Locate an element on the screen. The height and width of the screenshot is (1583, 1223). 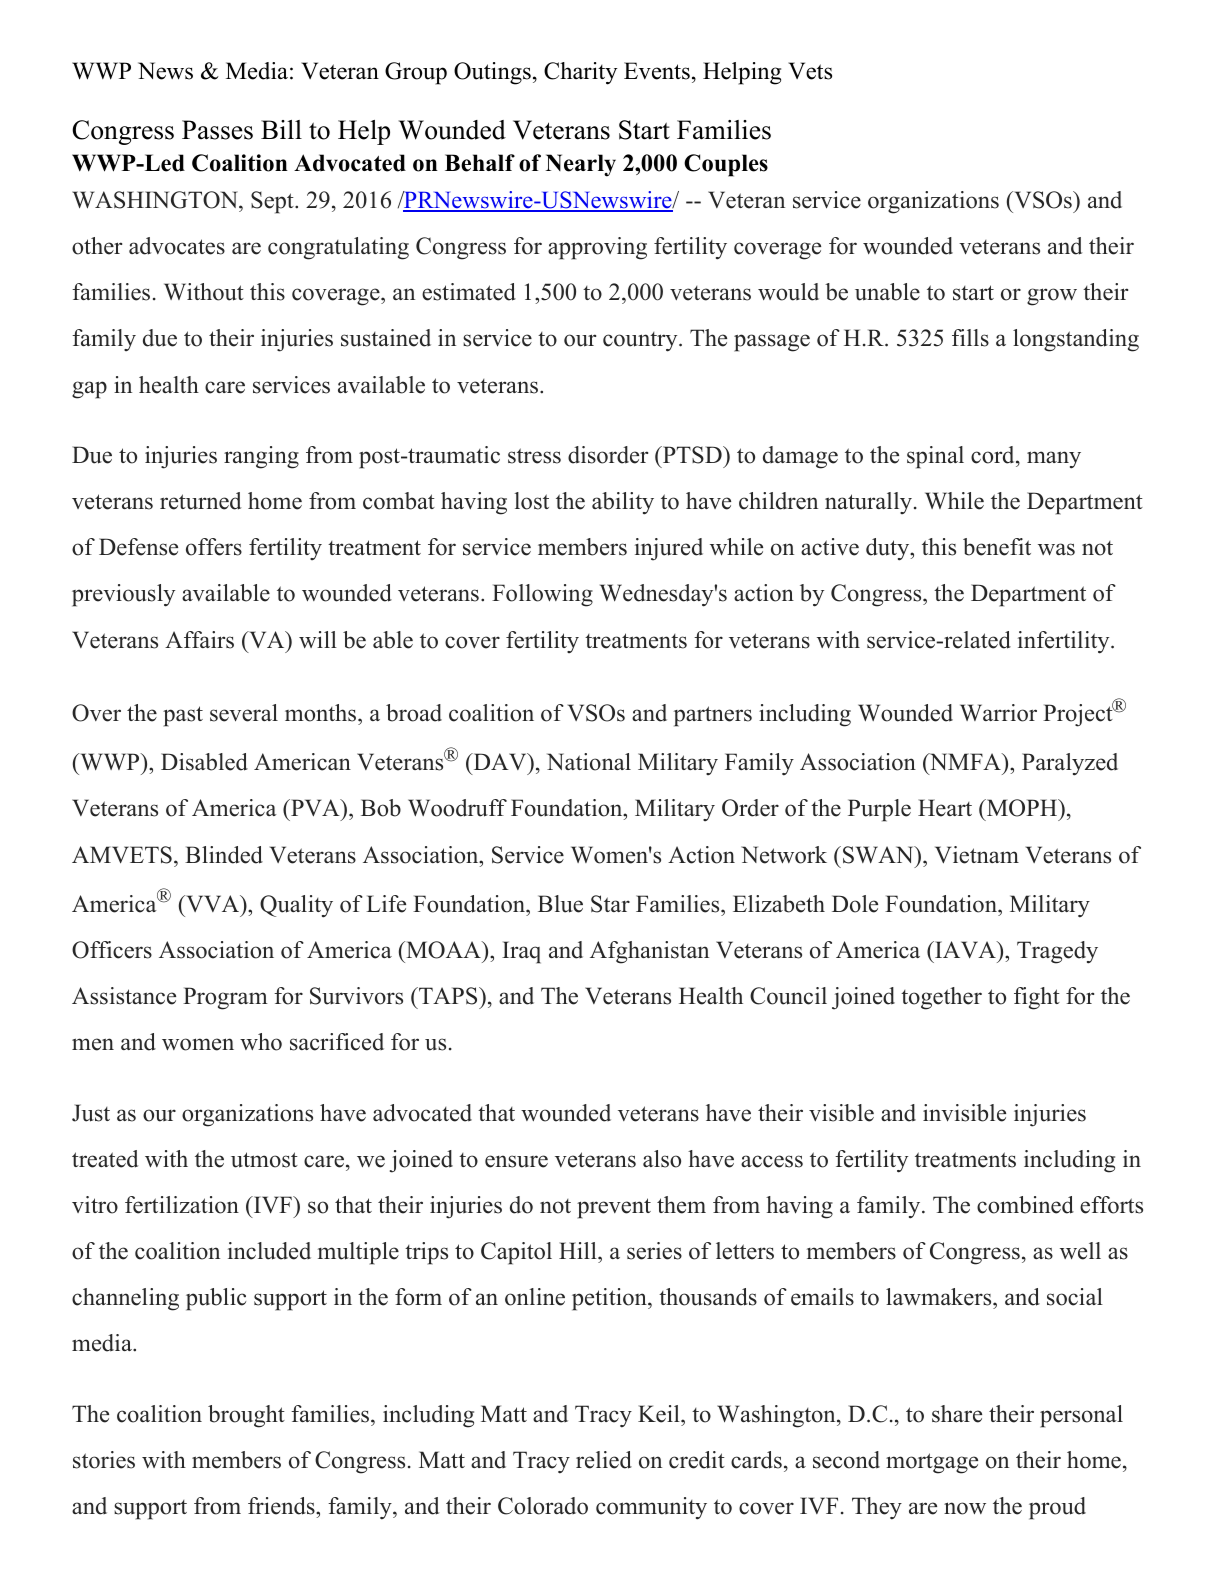
combined is located at coordinates (1025, 1205).
